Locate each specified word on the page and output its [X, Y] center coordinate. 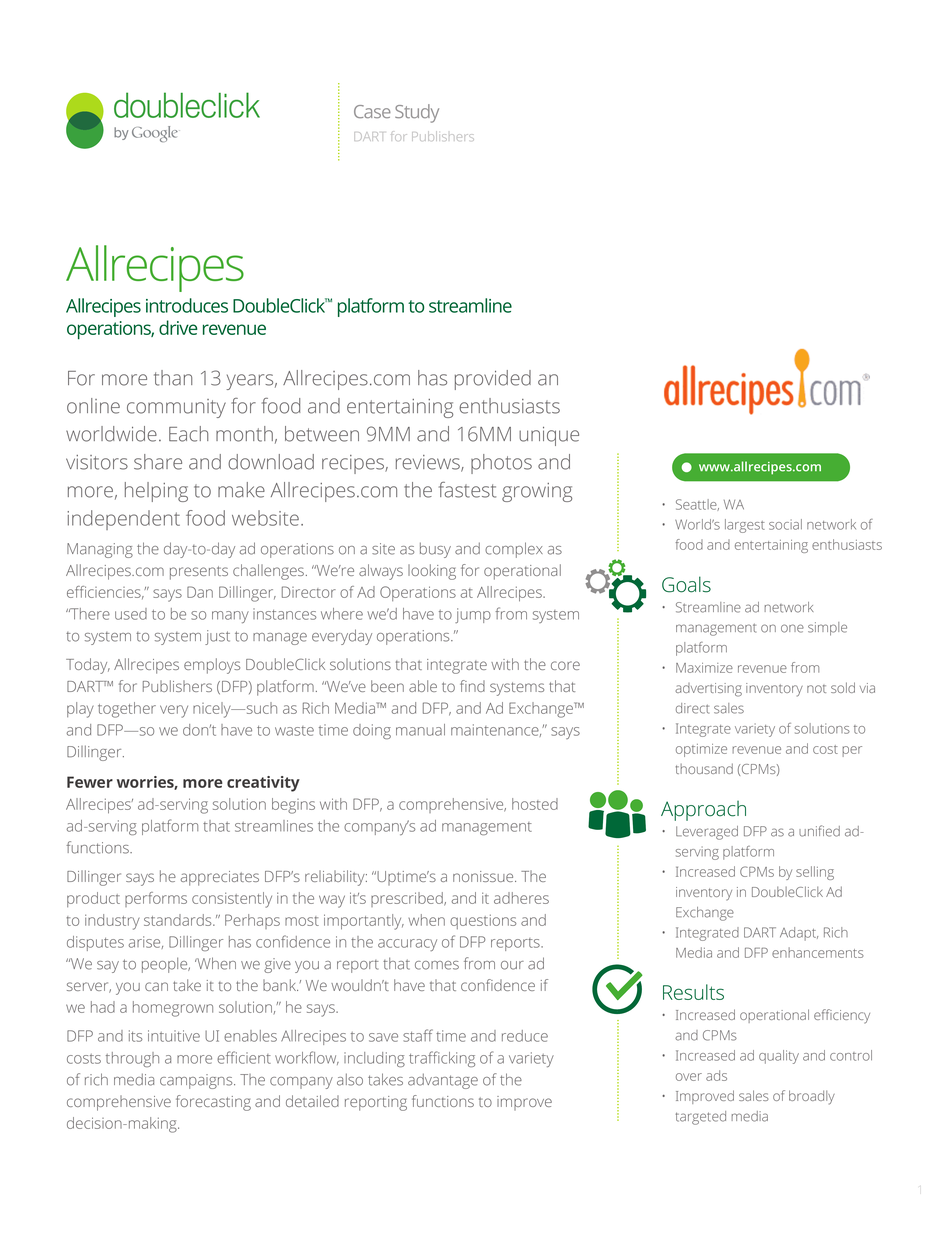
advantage [443, 1081]
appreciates [220, 878]
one [792, 628]
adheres [521, 898]
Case [372, 111]
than [173, 378]
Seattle [697, 505]
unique [549, 436]
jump [473, 615]
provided [493, 380]
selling [815, 873]
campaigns [197, 1081]
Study [417, 113]
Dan [200, 592]
